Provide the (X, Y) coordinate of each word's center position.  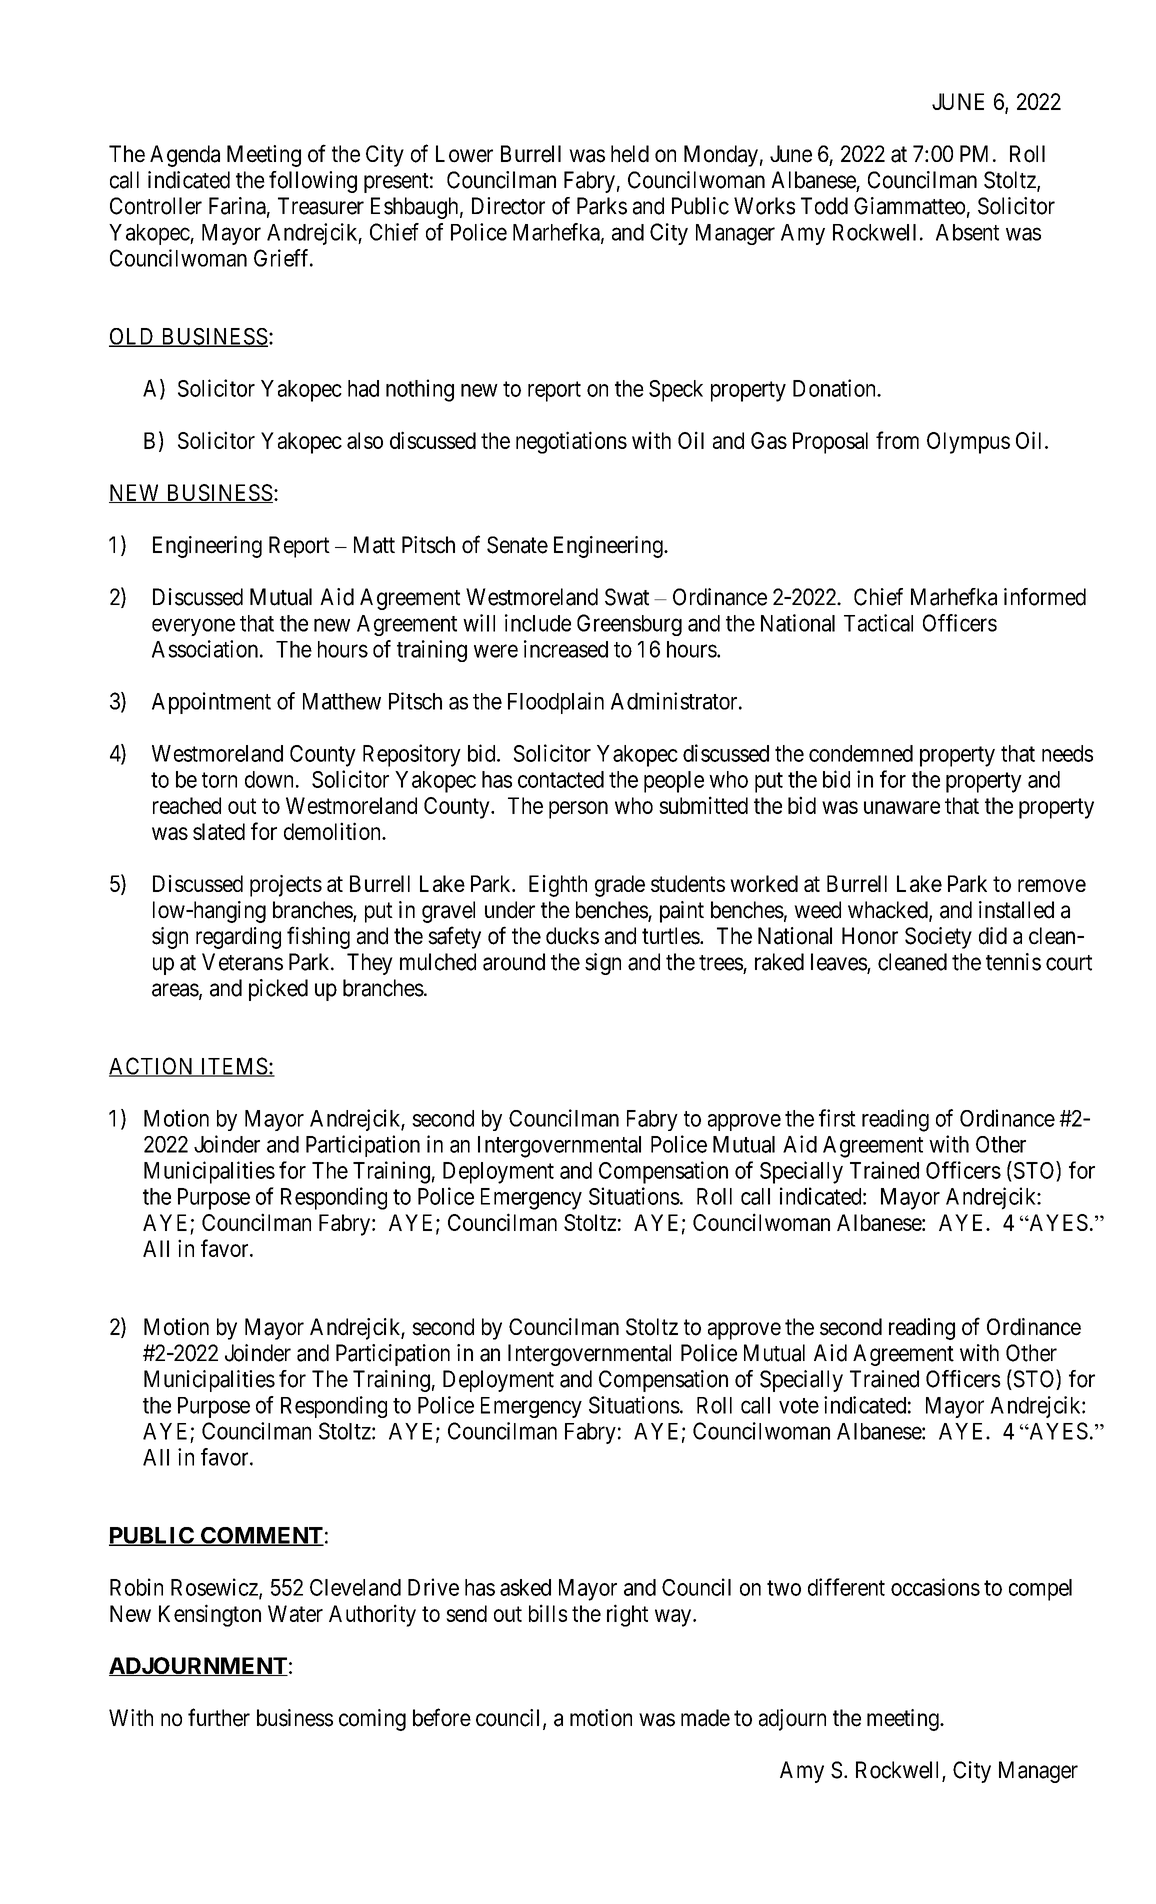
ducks (572, 936)
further (219, 1717)
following (313, 182)
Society (938, 938)
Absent (967, 232)
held (630, 154)
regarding (238, 938)
